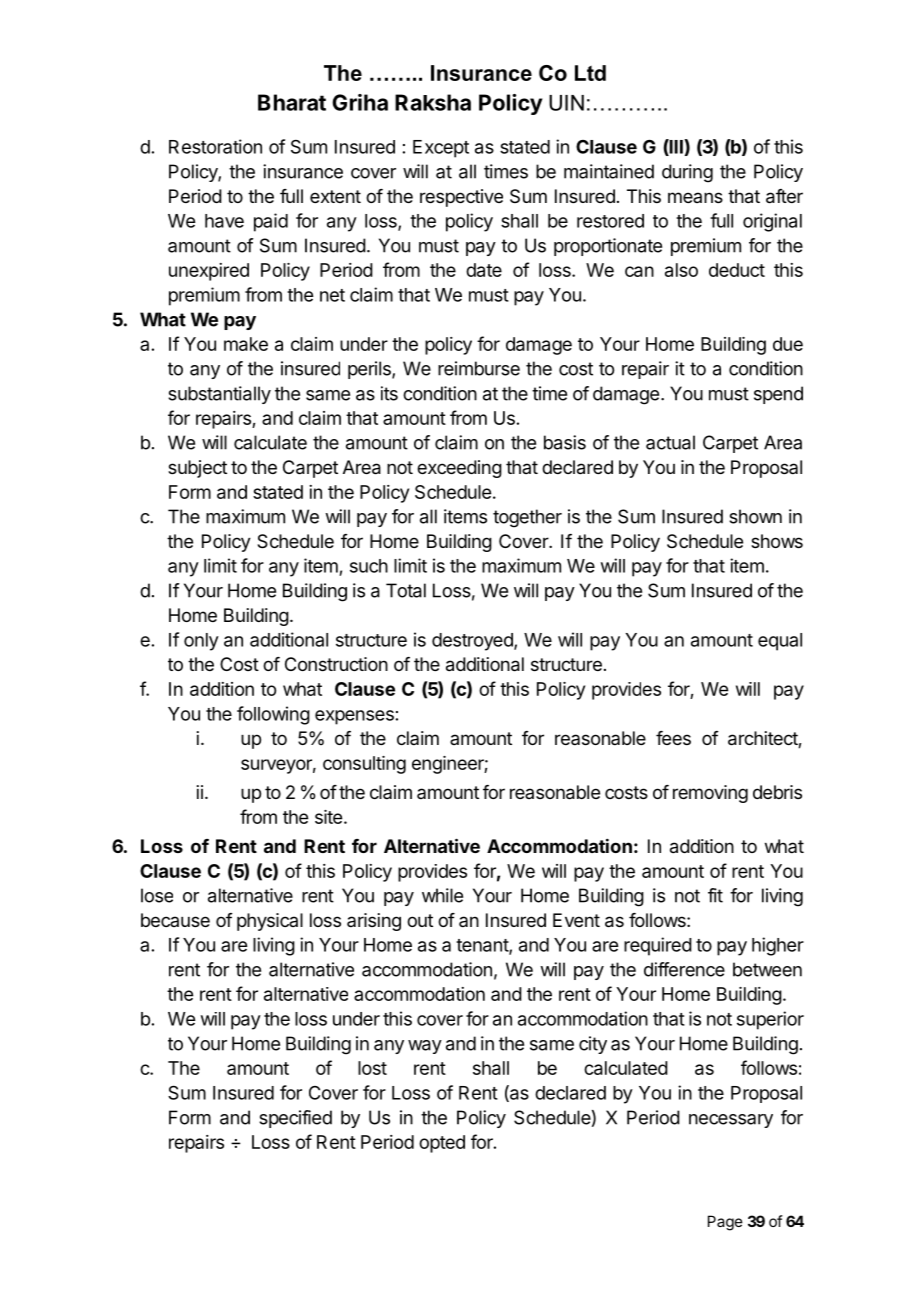 Image resolution: width=924 pixels, height=1307 pixels. Describe the element at coordinates (442, 895) in the page. I see `while` at that location.
